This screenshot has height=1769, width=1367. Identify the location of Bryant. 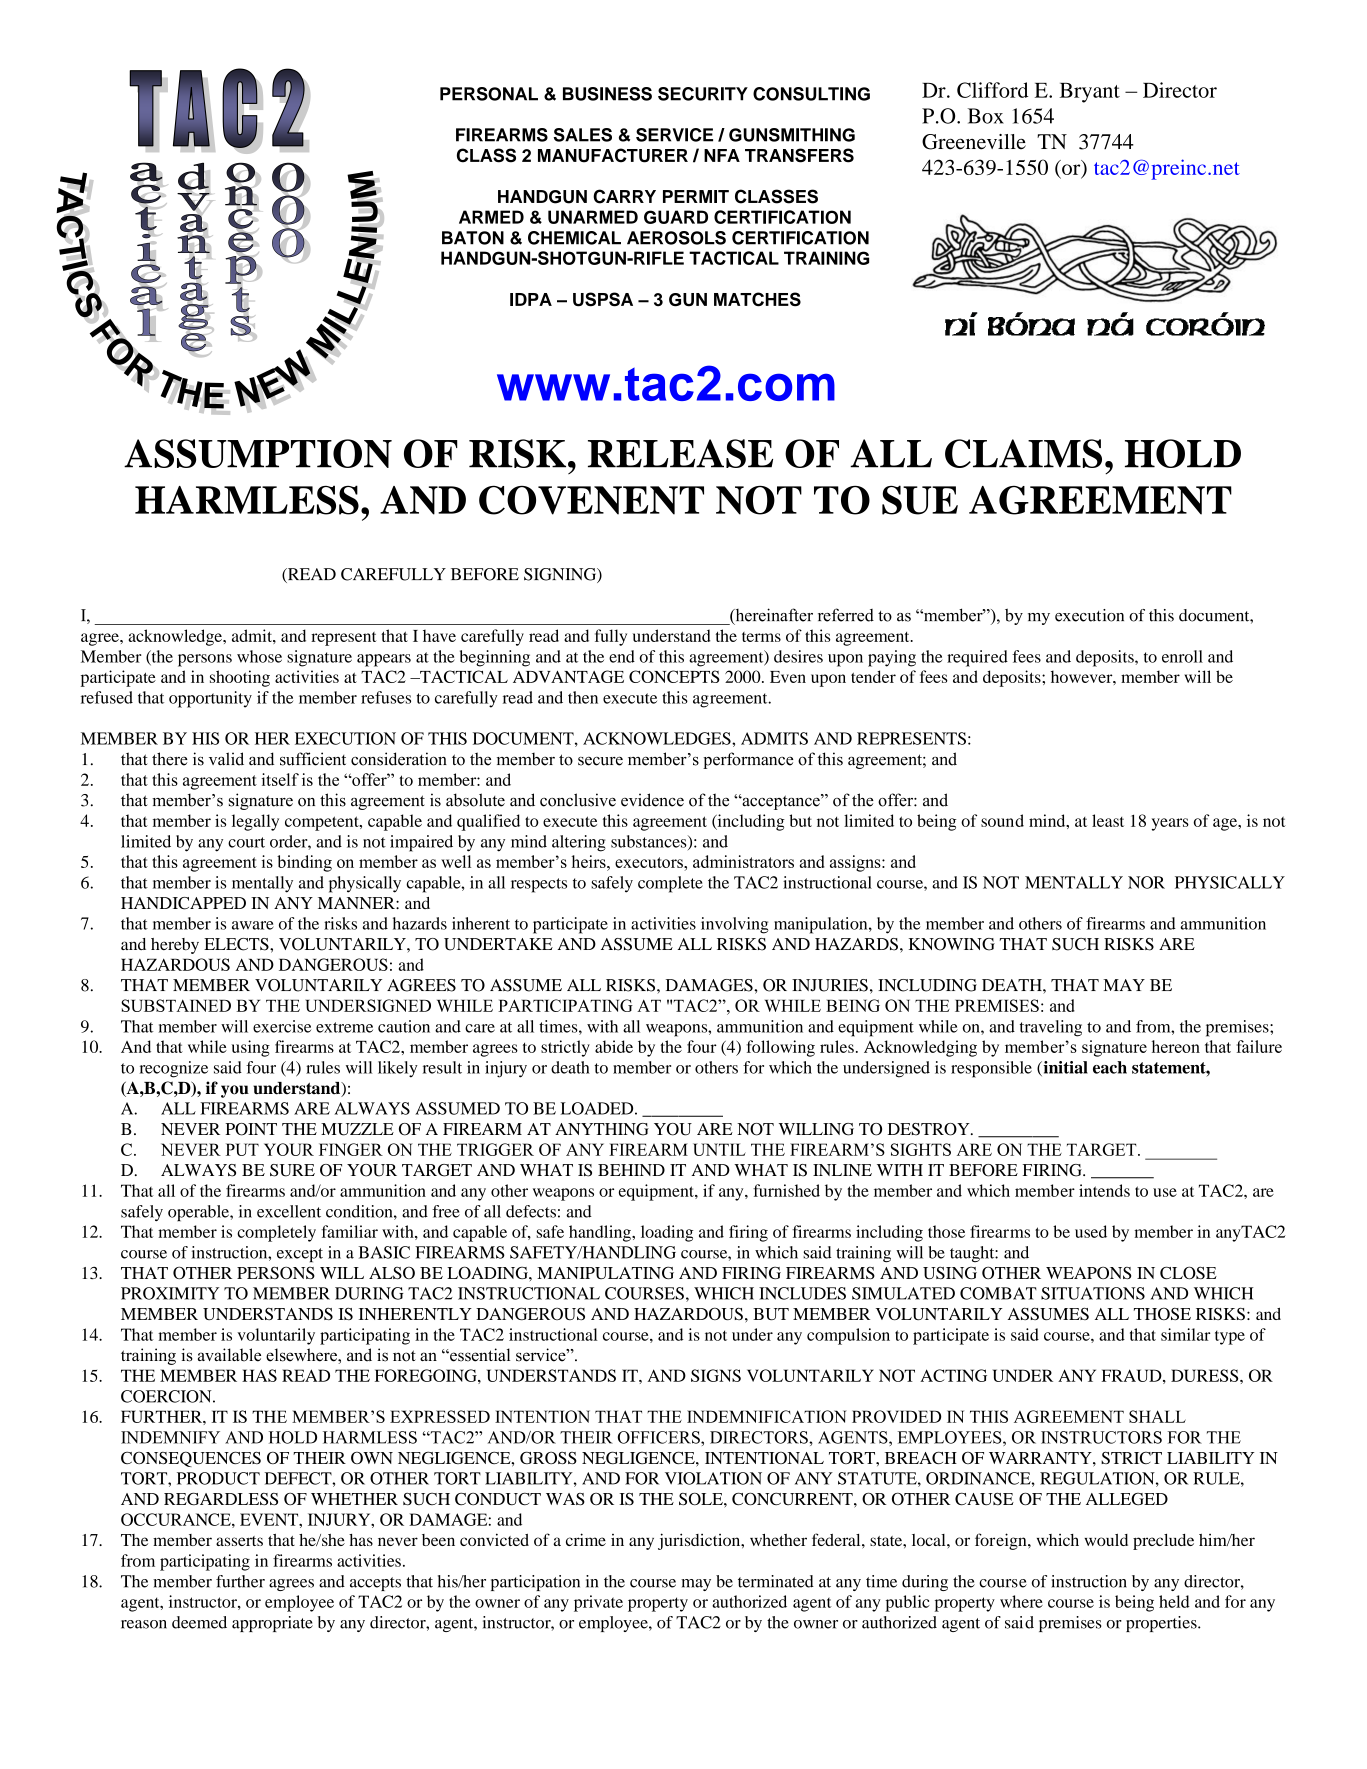
(1090, 93).
